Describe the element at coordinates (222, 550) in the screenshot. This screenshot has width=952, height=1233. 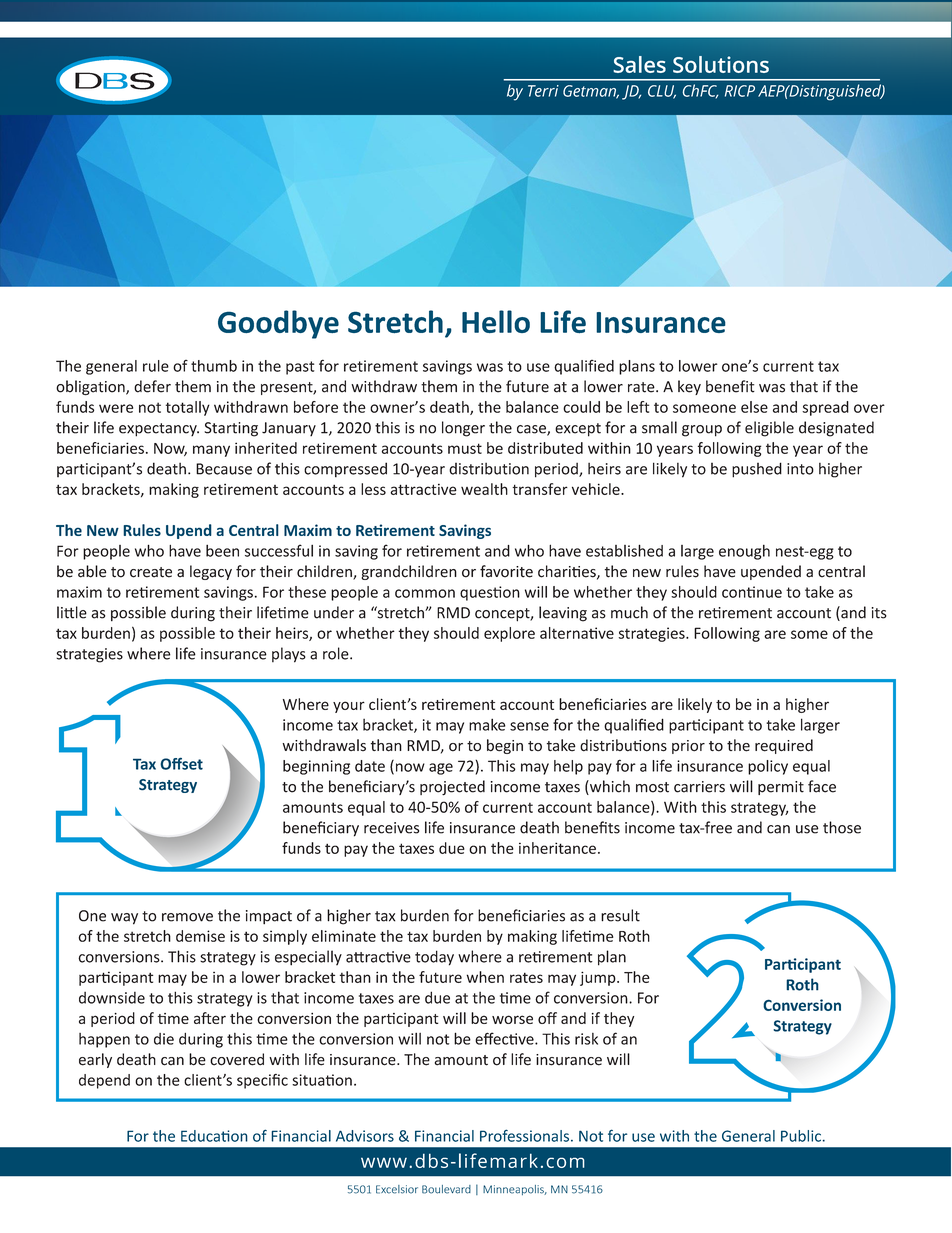
I see `been` at that location.
